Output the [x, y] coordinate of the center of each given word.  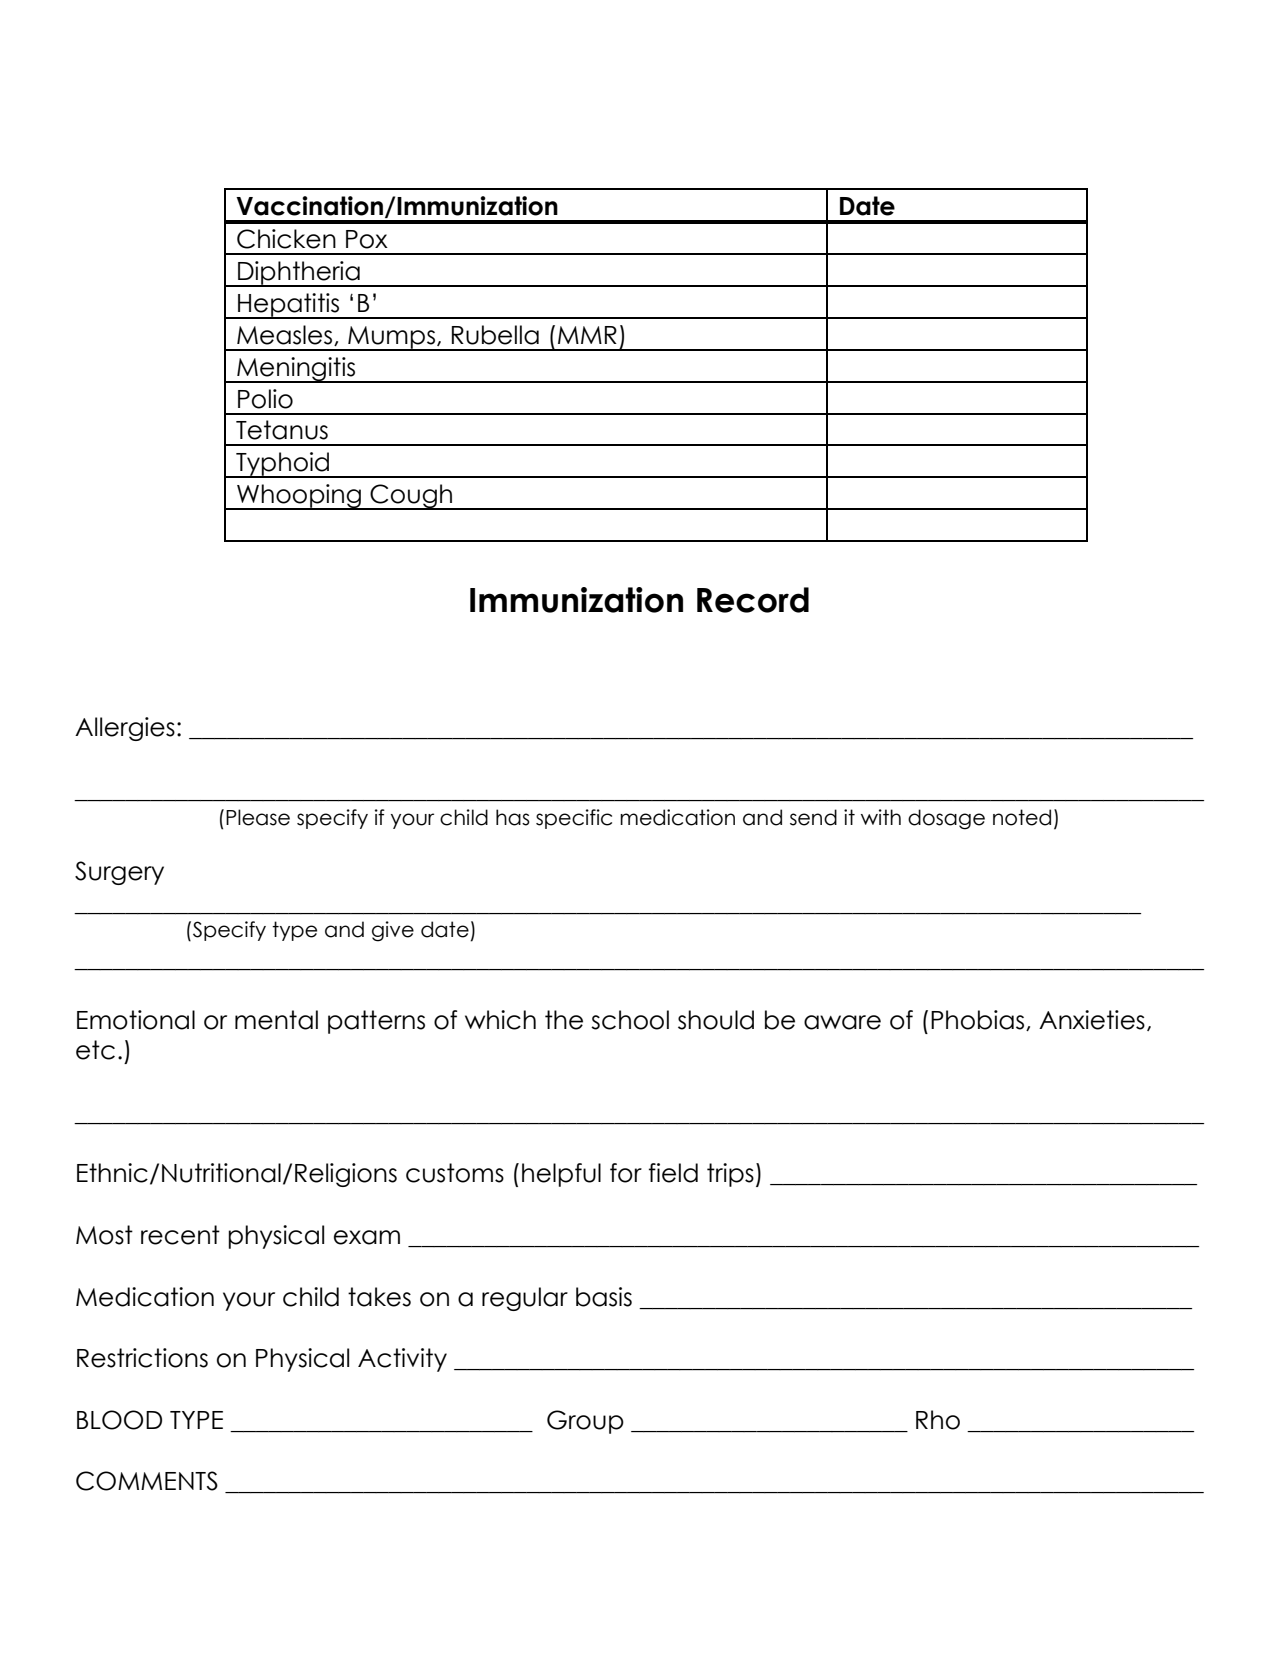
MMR [587, 335]
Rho [938, 1420]
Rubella [495, 335]
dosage [946, 819]
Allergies [125, 729]
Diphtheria [299, 274]
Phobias [979, 1020]
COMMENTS [147, 1481]
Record [753, 600]
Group [585, 1422]
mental [276, 1020]
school [630, 1020]
